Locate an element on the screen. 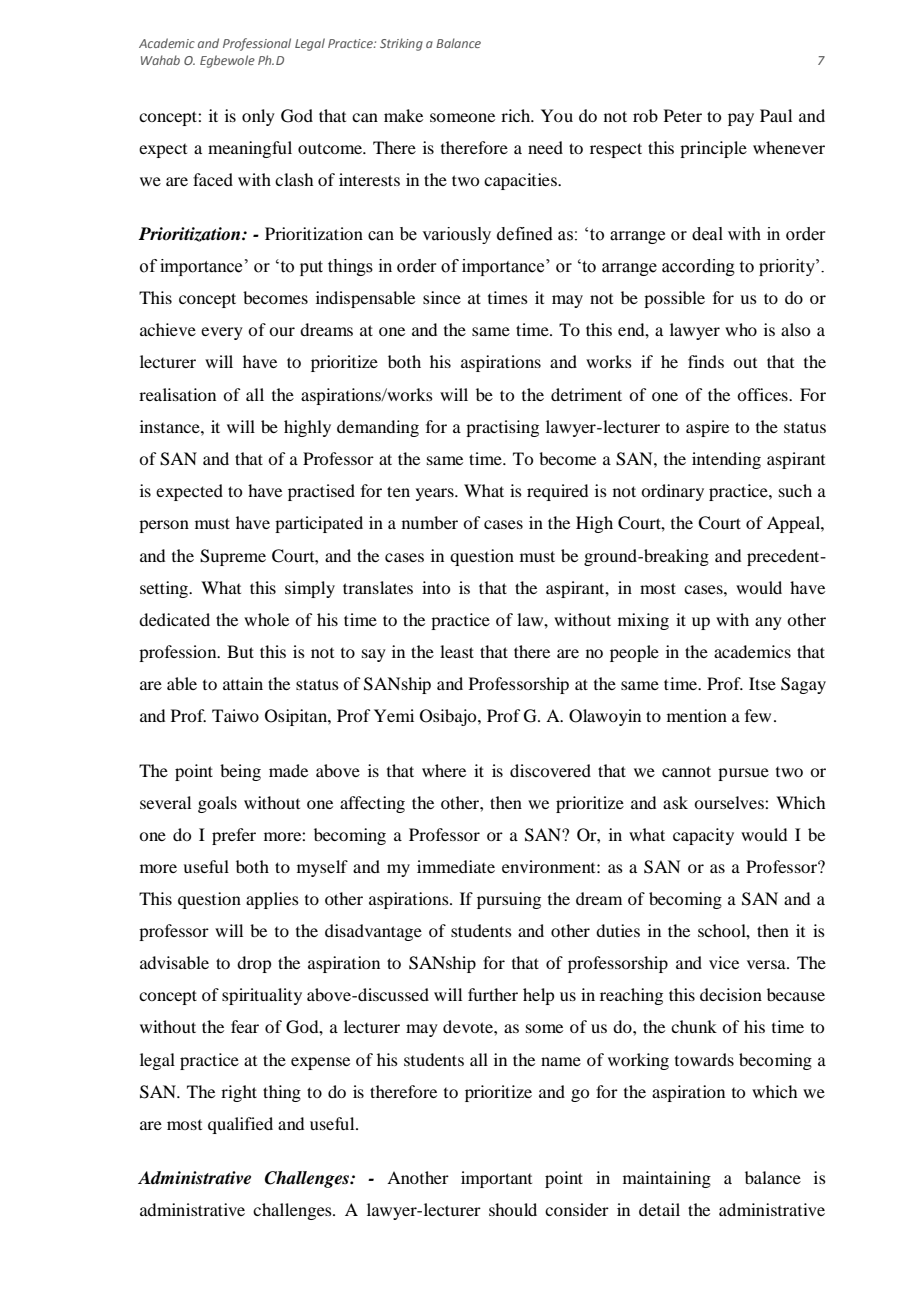  qualified is located at coordinates (240, 1125).
